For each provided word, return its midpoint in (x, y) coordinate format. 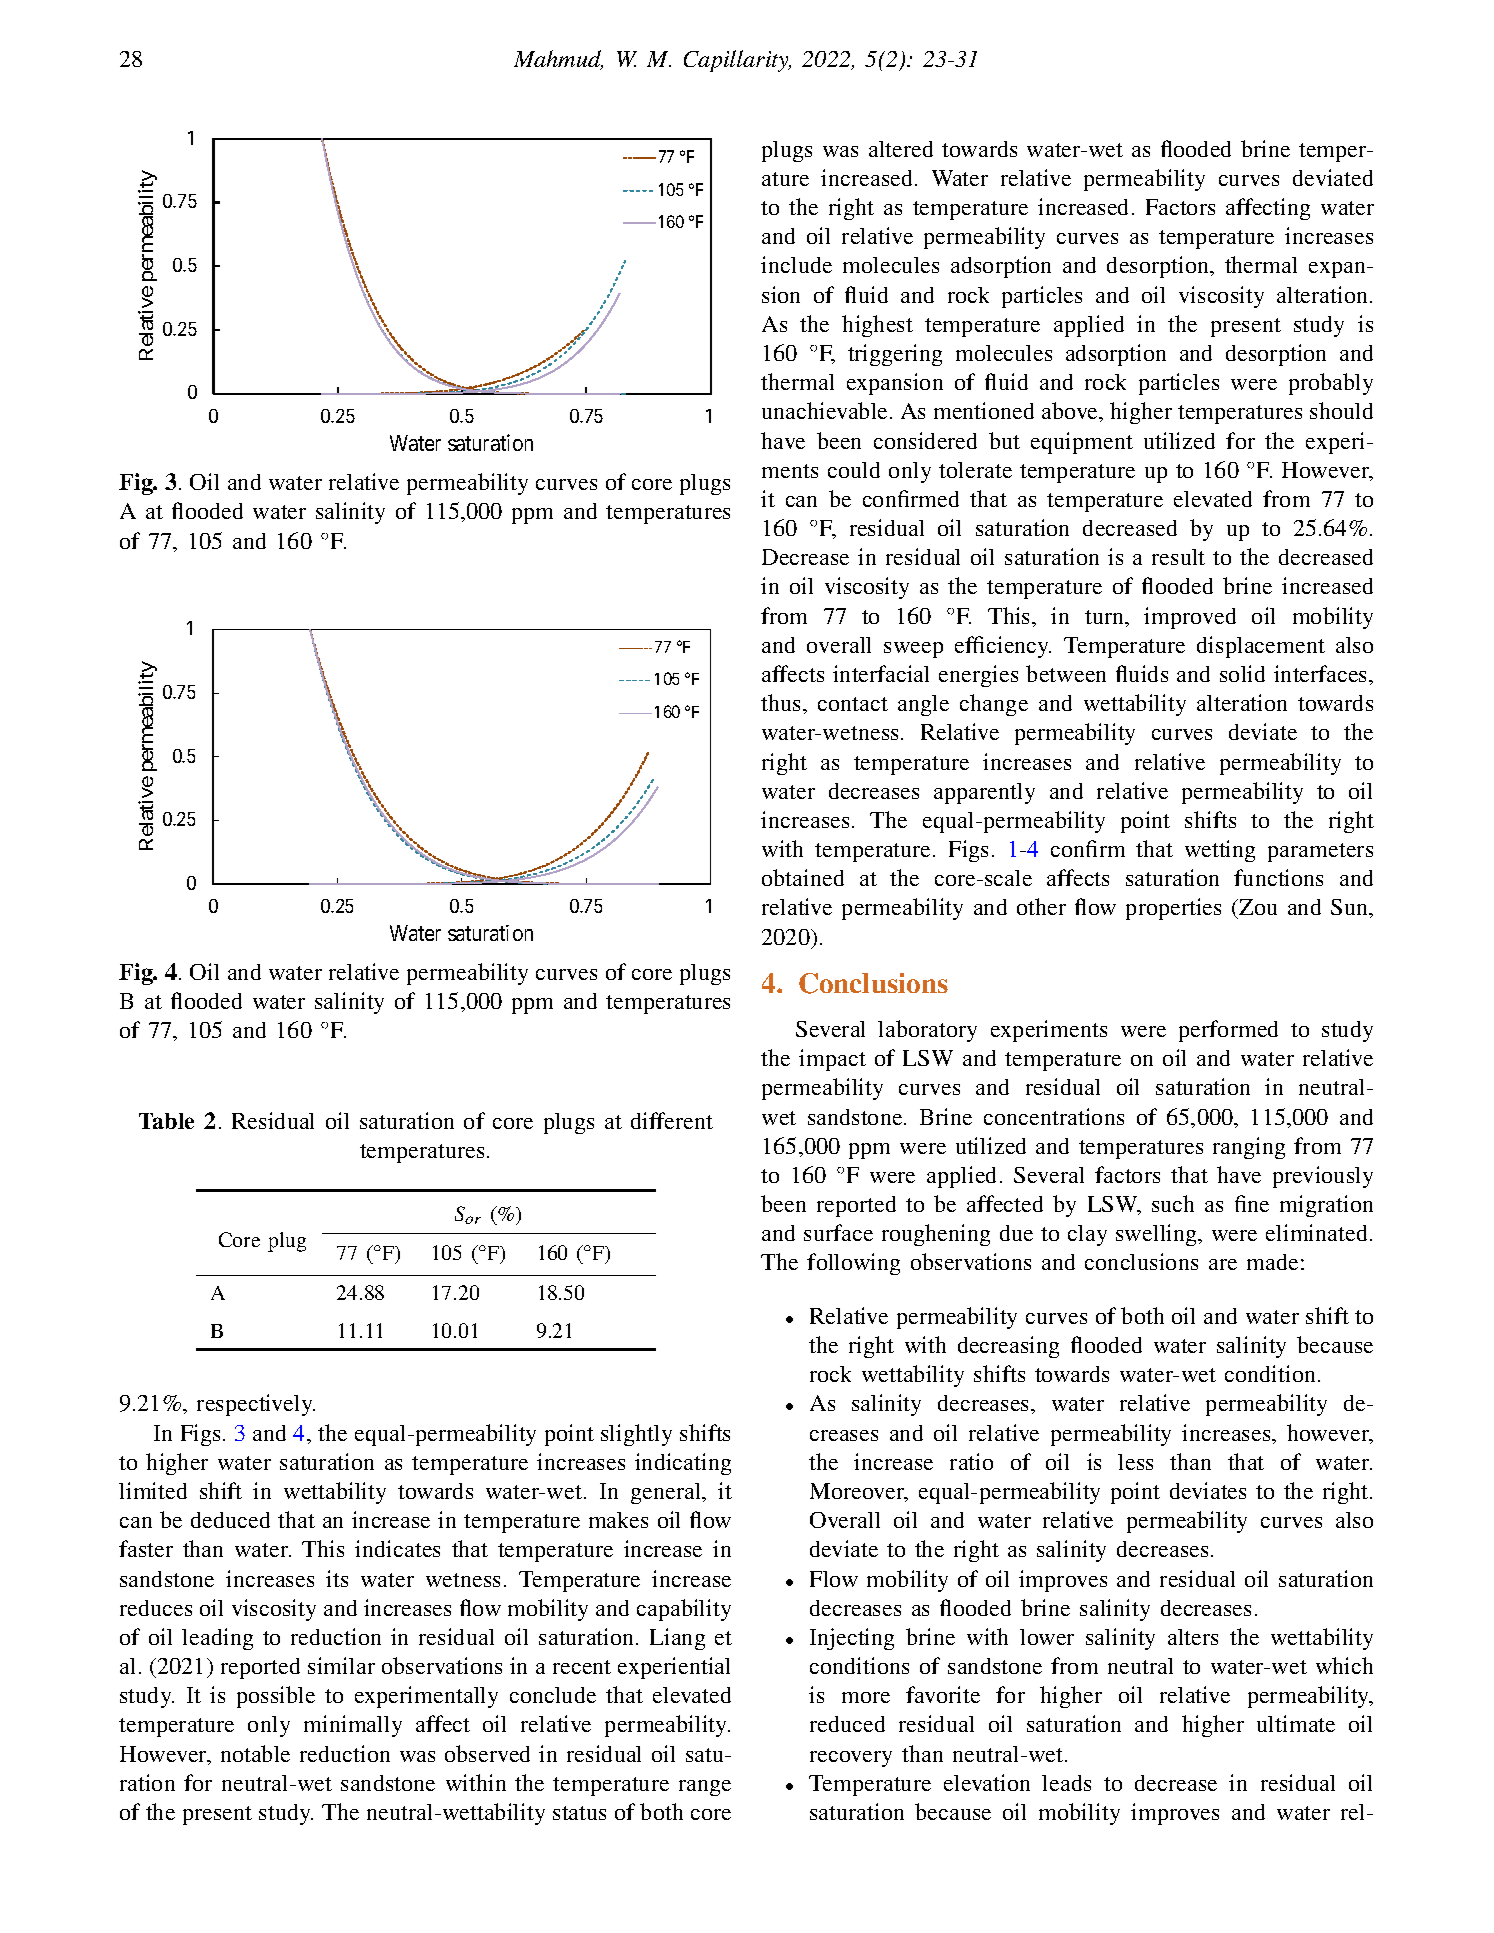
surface (838, 1232)
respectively (256, 1405)
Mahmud (558, 60)
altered (901, 149)
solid (1242, 673)
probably (1331, 384)
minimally (353, 1726)
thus (782, 702)
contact (853, 704)
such (1173, 1203)
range (705, 1788)
